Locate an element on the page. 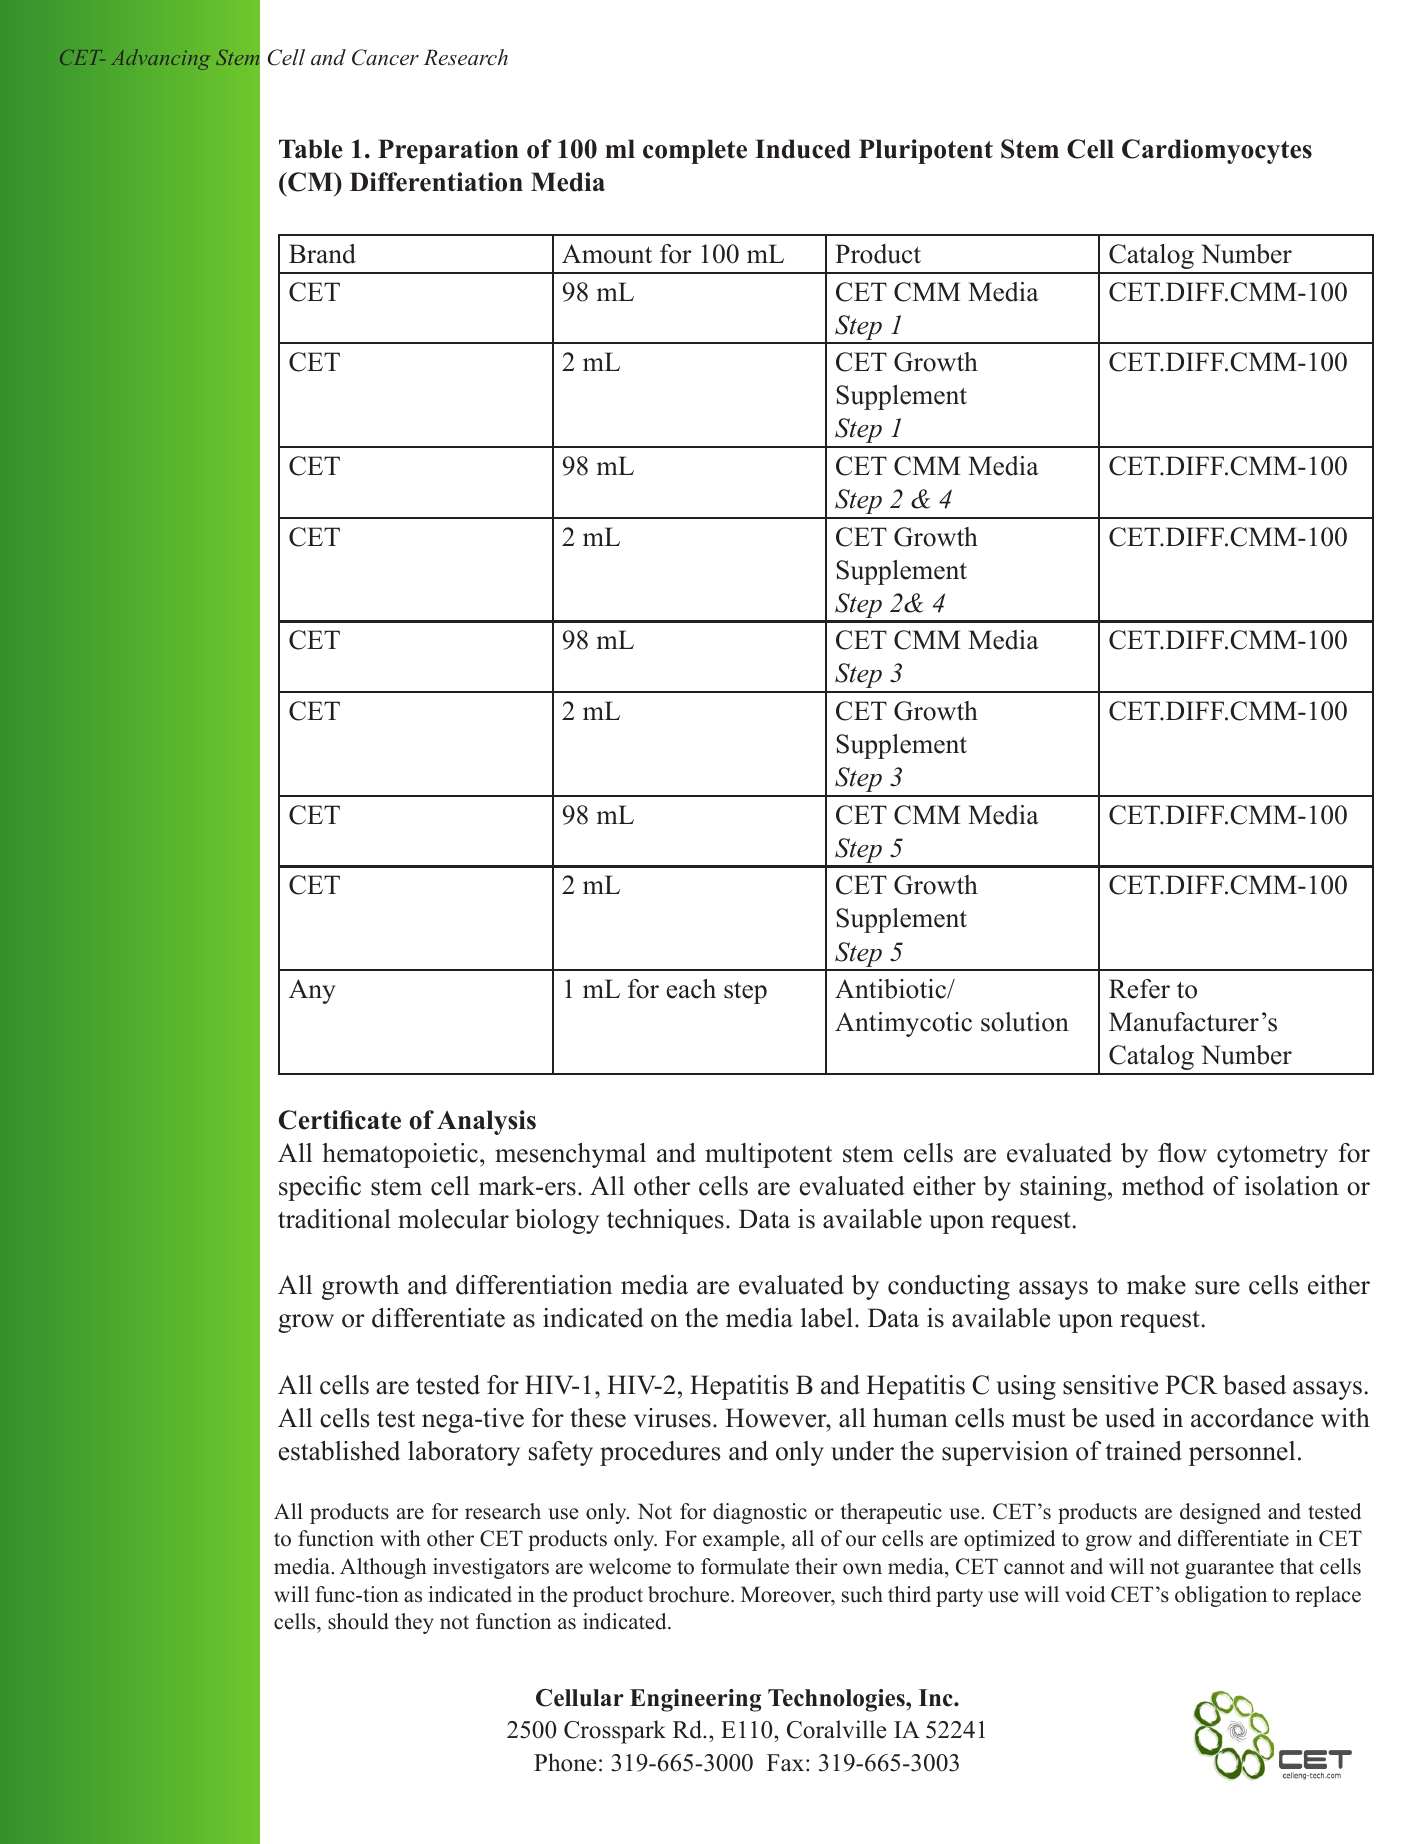 Image resolution: width=1407 pixels, height=1844 pixels. Cancer is located at coordinates (385, 57).
